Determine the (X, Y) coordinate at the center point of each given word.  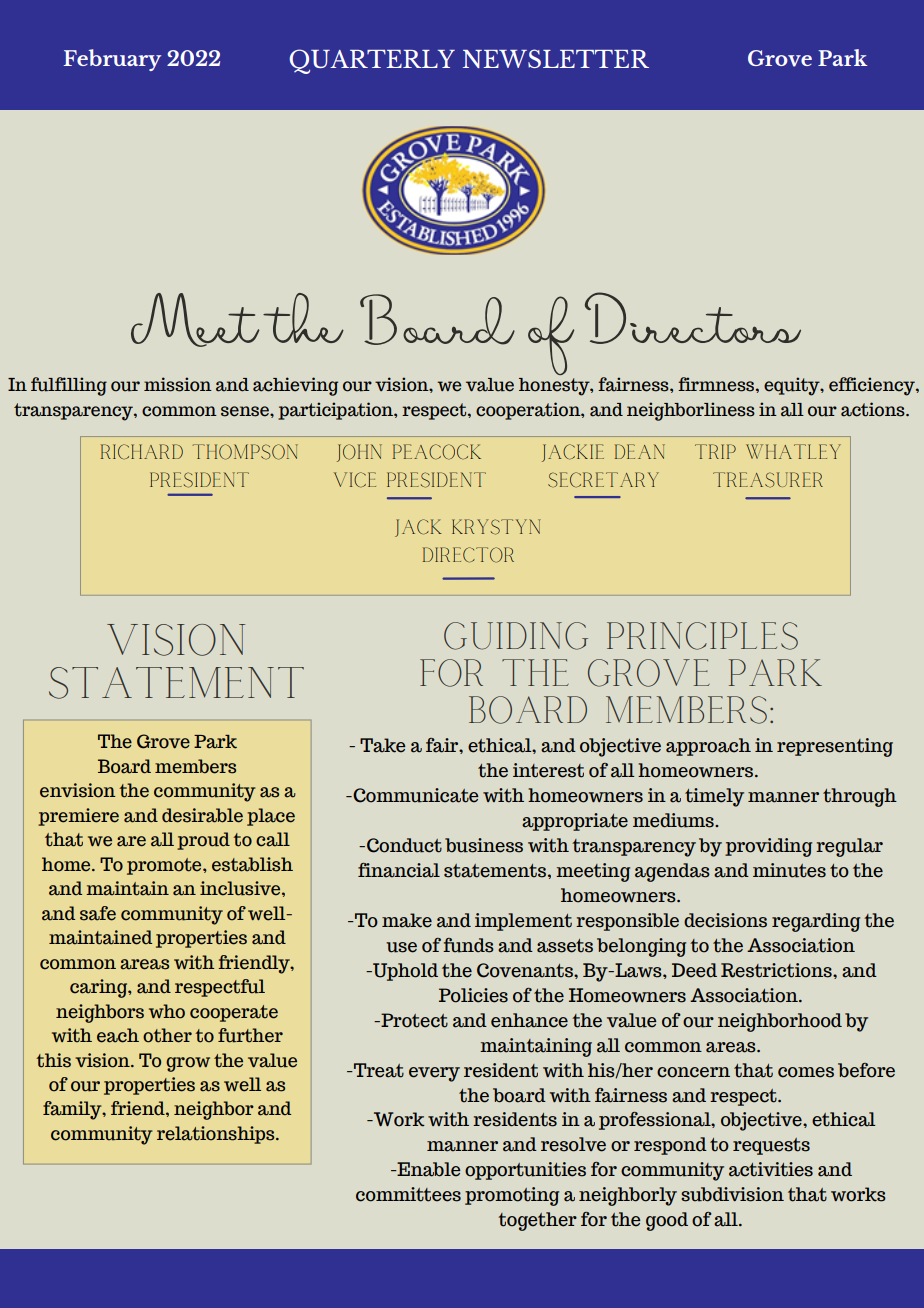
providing (768, 847)
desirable (202, 815)
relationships (217, 1135)
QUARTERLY (372, 61)
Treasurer (768, 480)
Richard (142, 452)
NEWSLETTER (556, 58)
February (112, 60)
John (359, 453)
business (484, 845)
